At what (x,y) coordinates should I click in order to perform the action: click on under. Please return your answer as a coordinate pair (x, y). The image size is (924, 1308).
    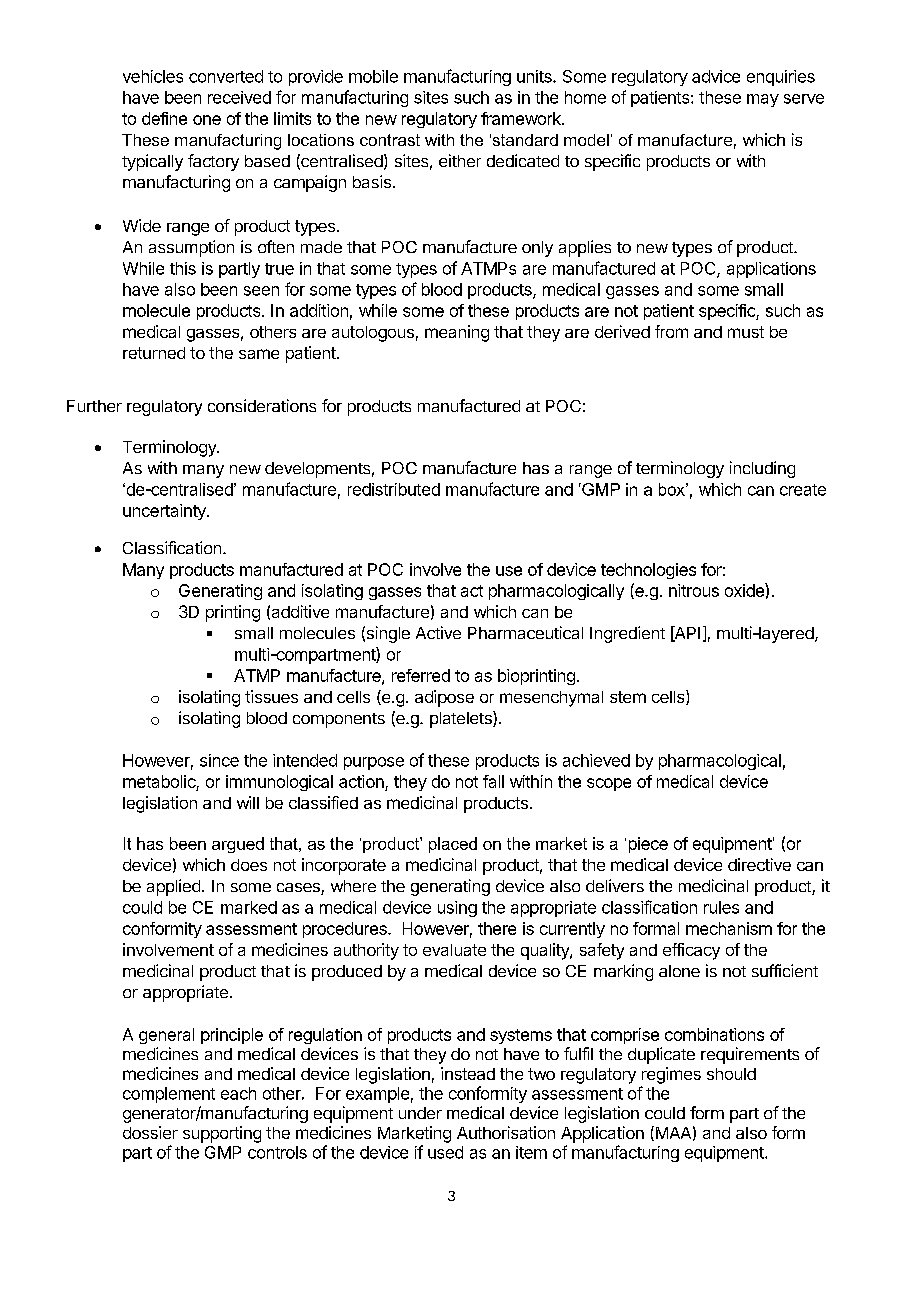
    Looking at the image, I should click on (420, 1113).
